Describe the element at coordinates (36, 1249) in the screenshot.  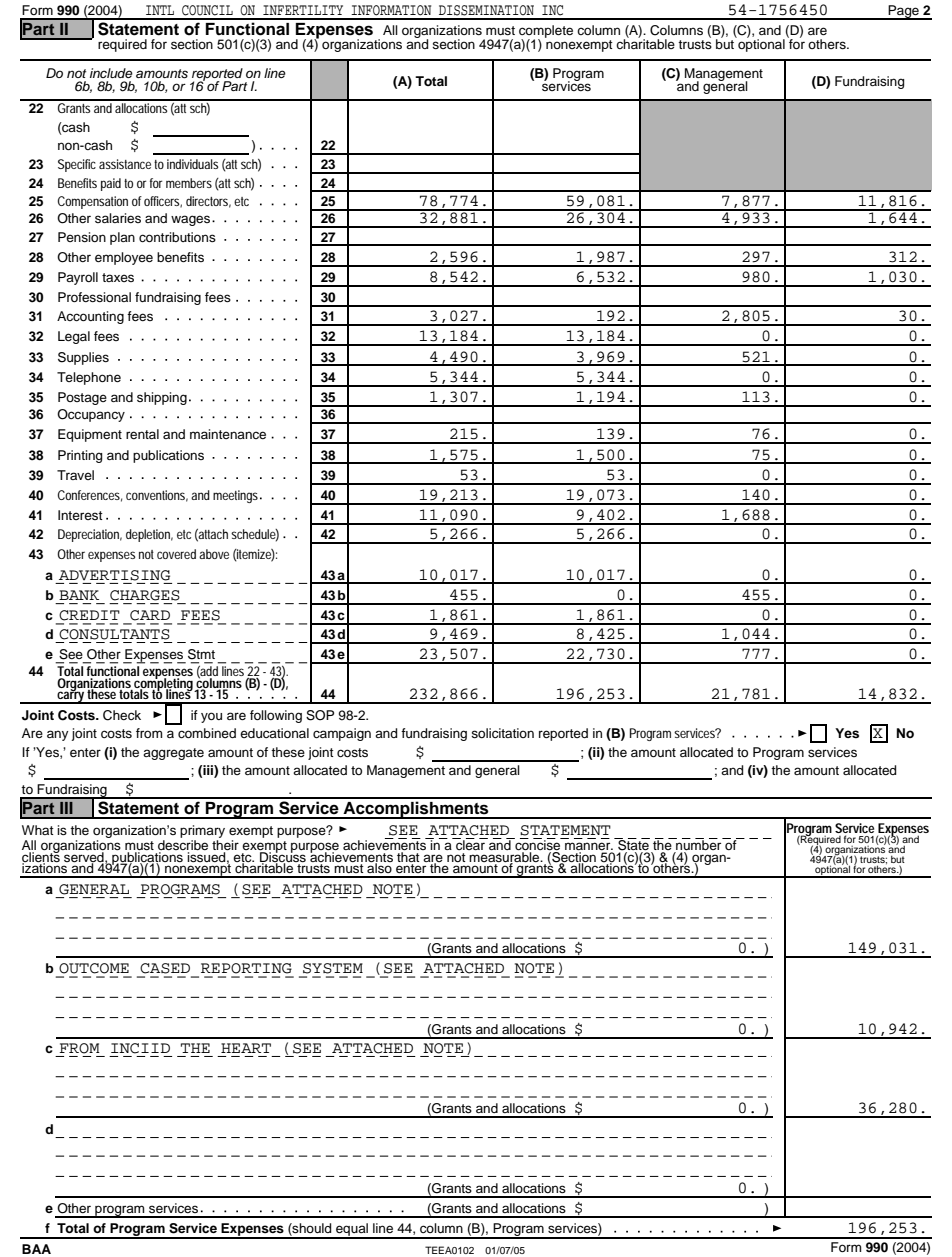
I see `BAA` at that location.
